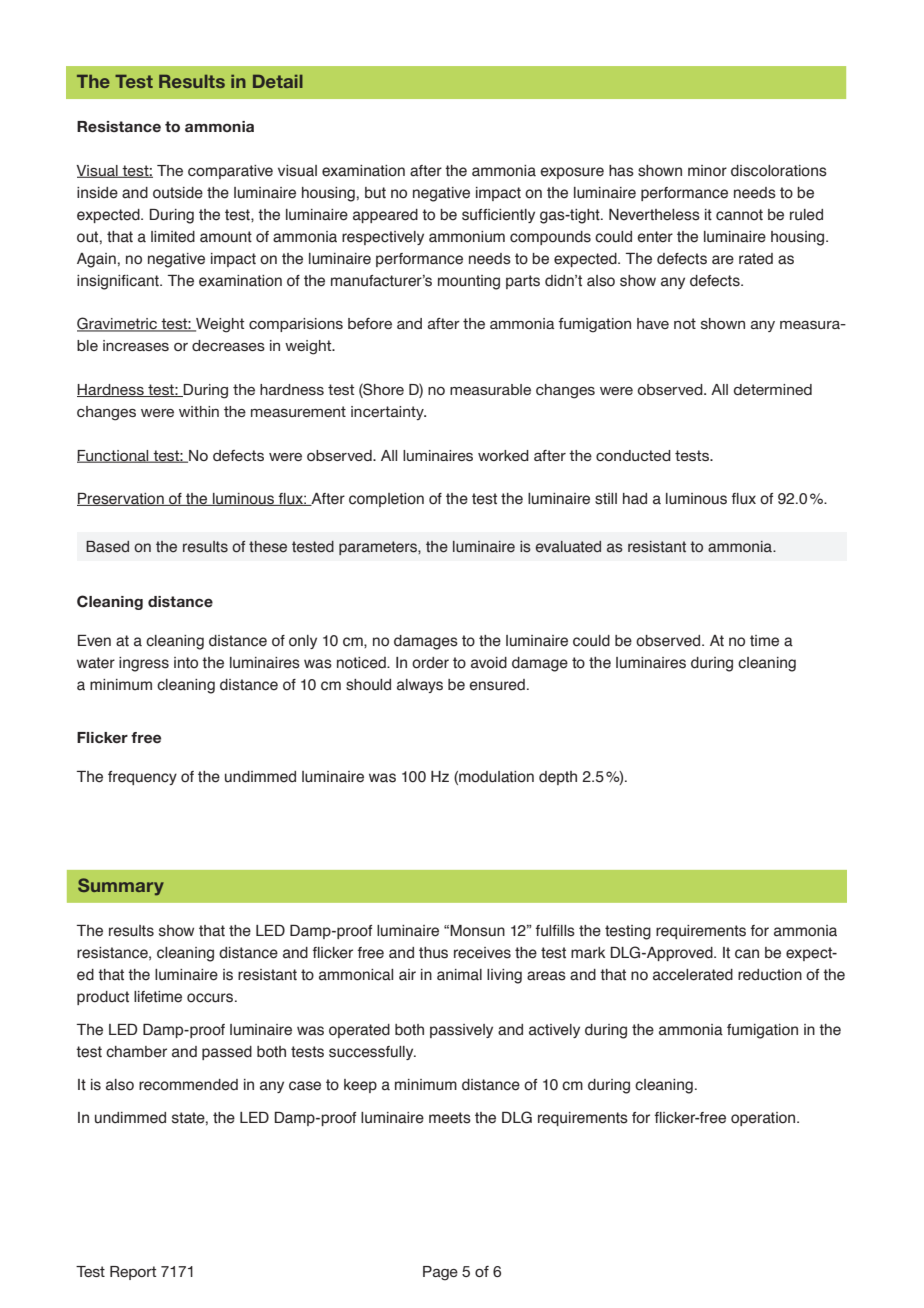  Describe the element at coordinates (133, 1273) in the screenshot. I see `Report` at that location.
